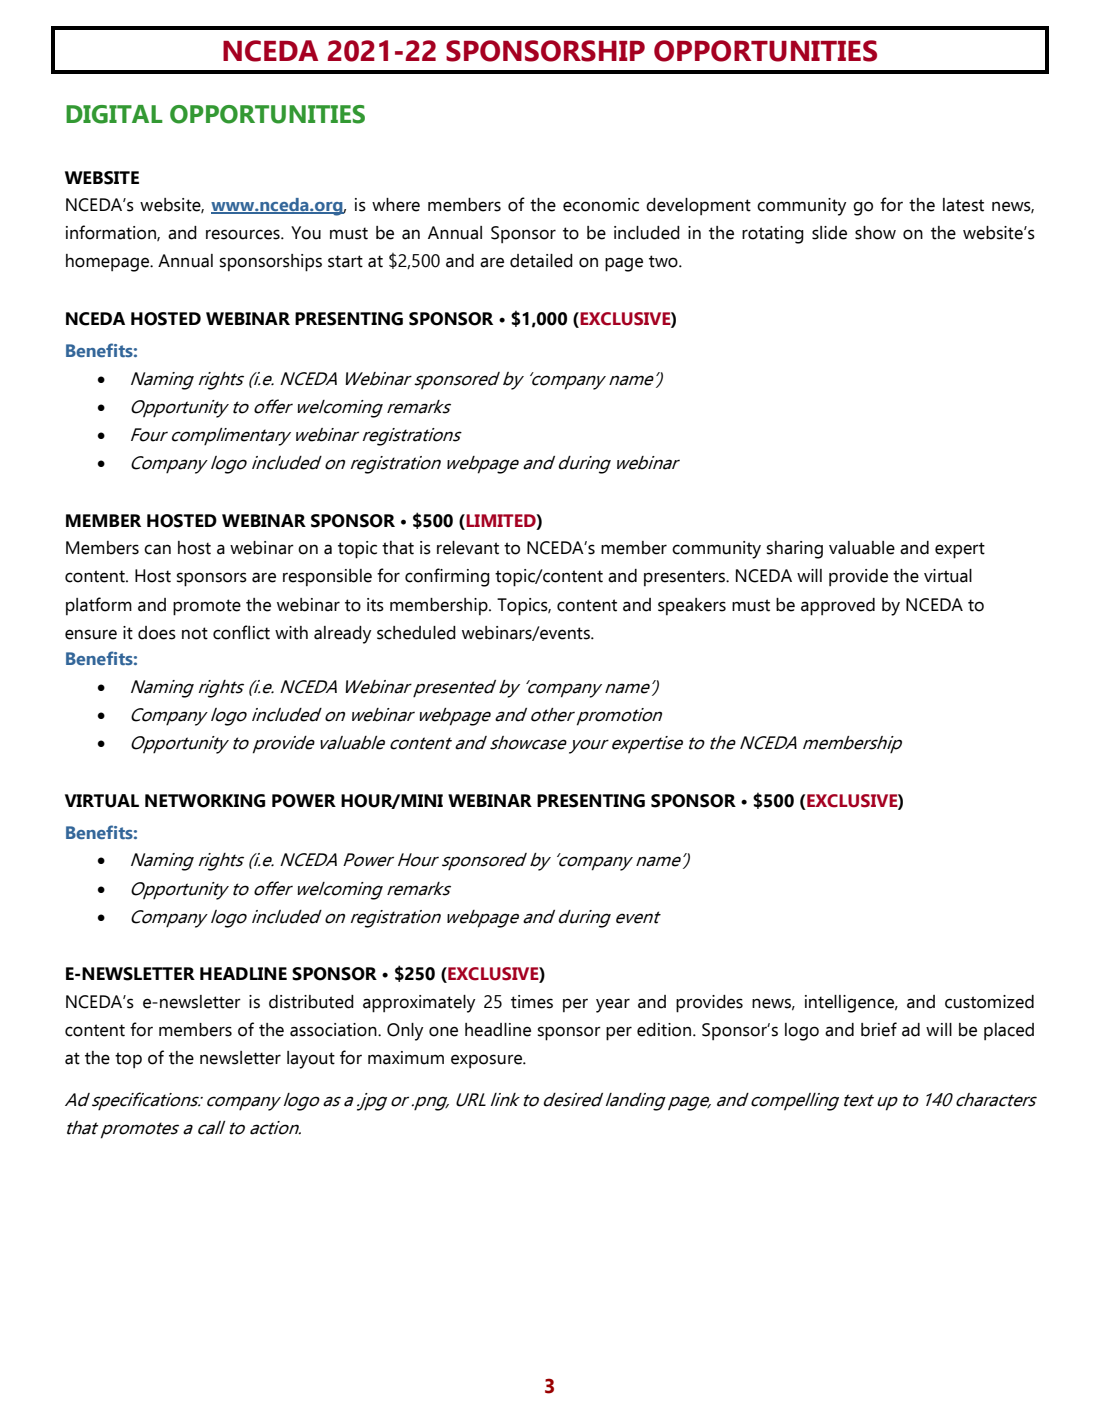  Describe the element at coordinates (416, 633) in the image. I see `scheduled` at that location.
